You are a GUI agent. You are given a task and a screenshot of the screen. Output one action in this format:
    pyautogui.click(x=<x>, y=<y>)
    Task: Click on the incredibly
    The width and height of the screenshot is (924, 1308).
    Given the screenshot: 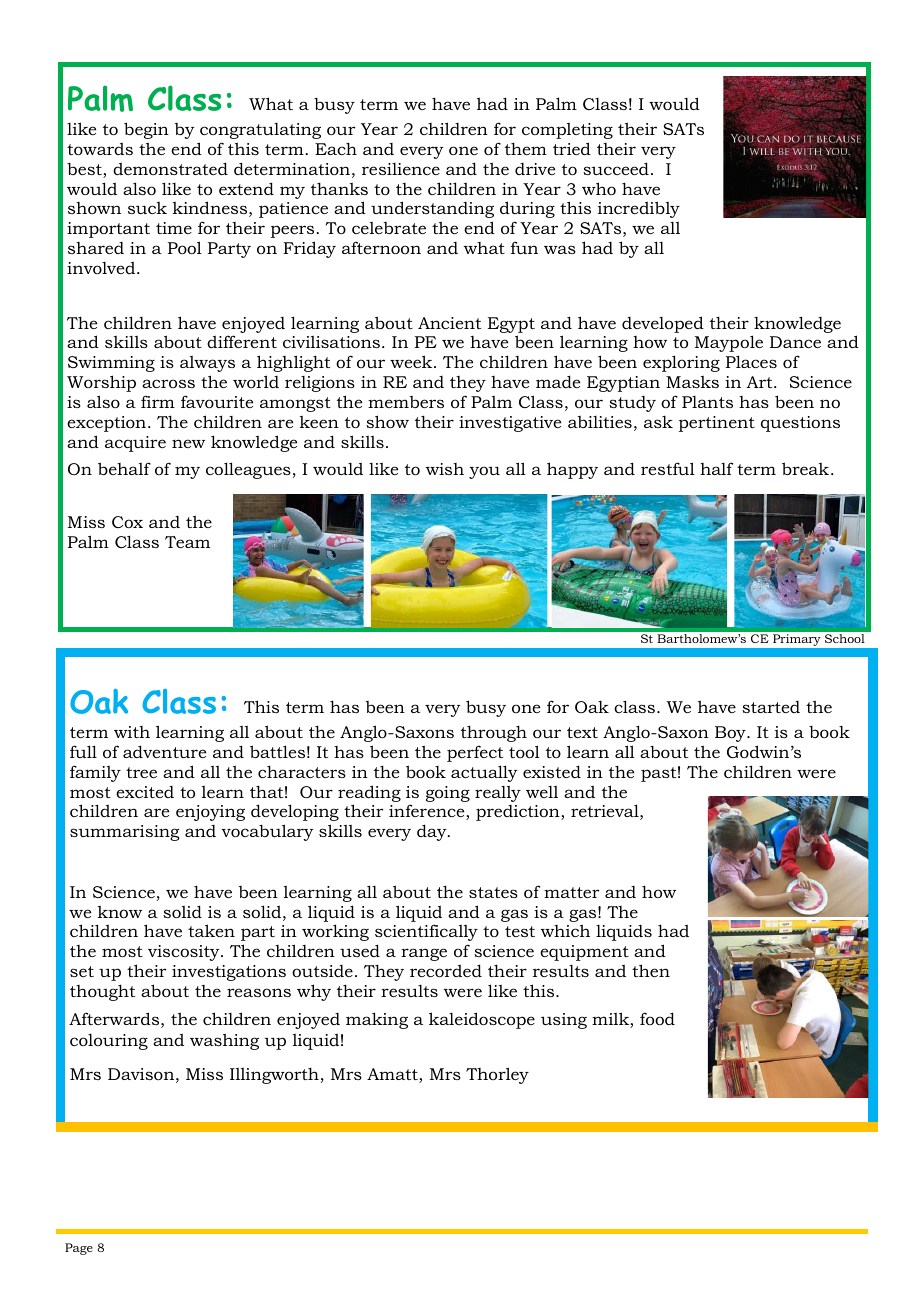 What is the action you would take?
    pyautogui.click(x=639, y=209)
